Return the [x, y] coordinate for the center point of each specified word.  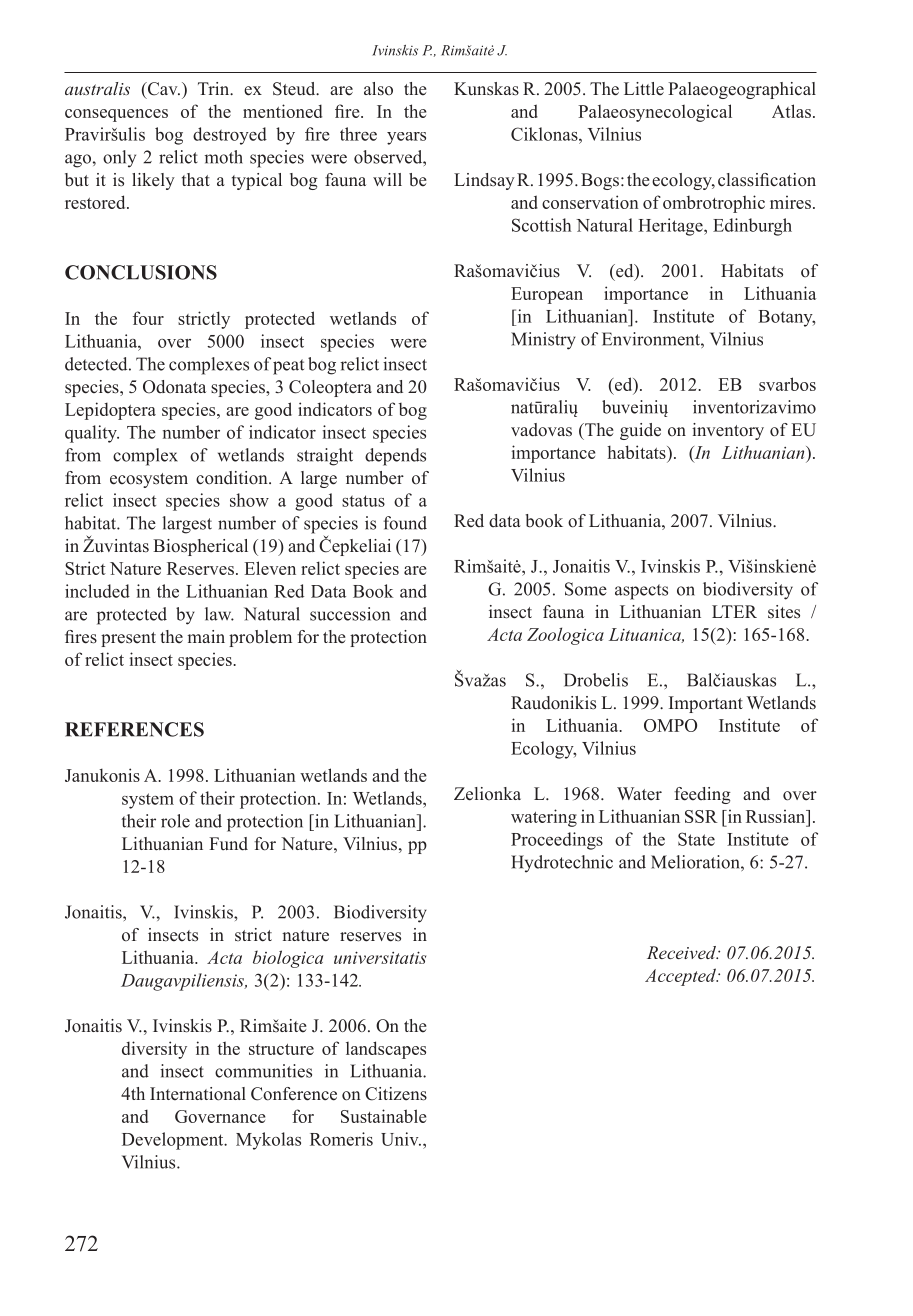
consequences [116, 115]
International [198, 1094]
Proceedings [557, 841]
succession [350, 614]
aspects [641, 592]
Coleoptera [330, 388]
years [406, 138]
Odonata [174, 387]
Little [644, 89]
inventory [728, 431]
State [696, 839]
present [128, 639]
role [175, 821]
